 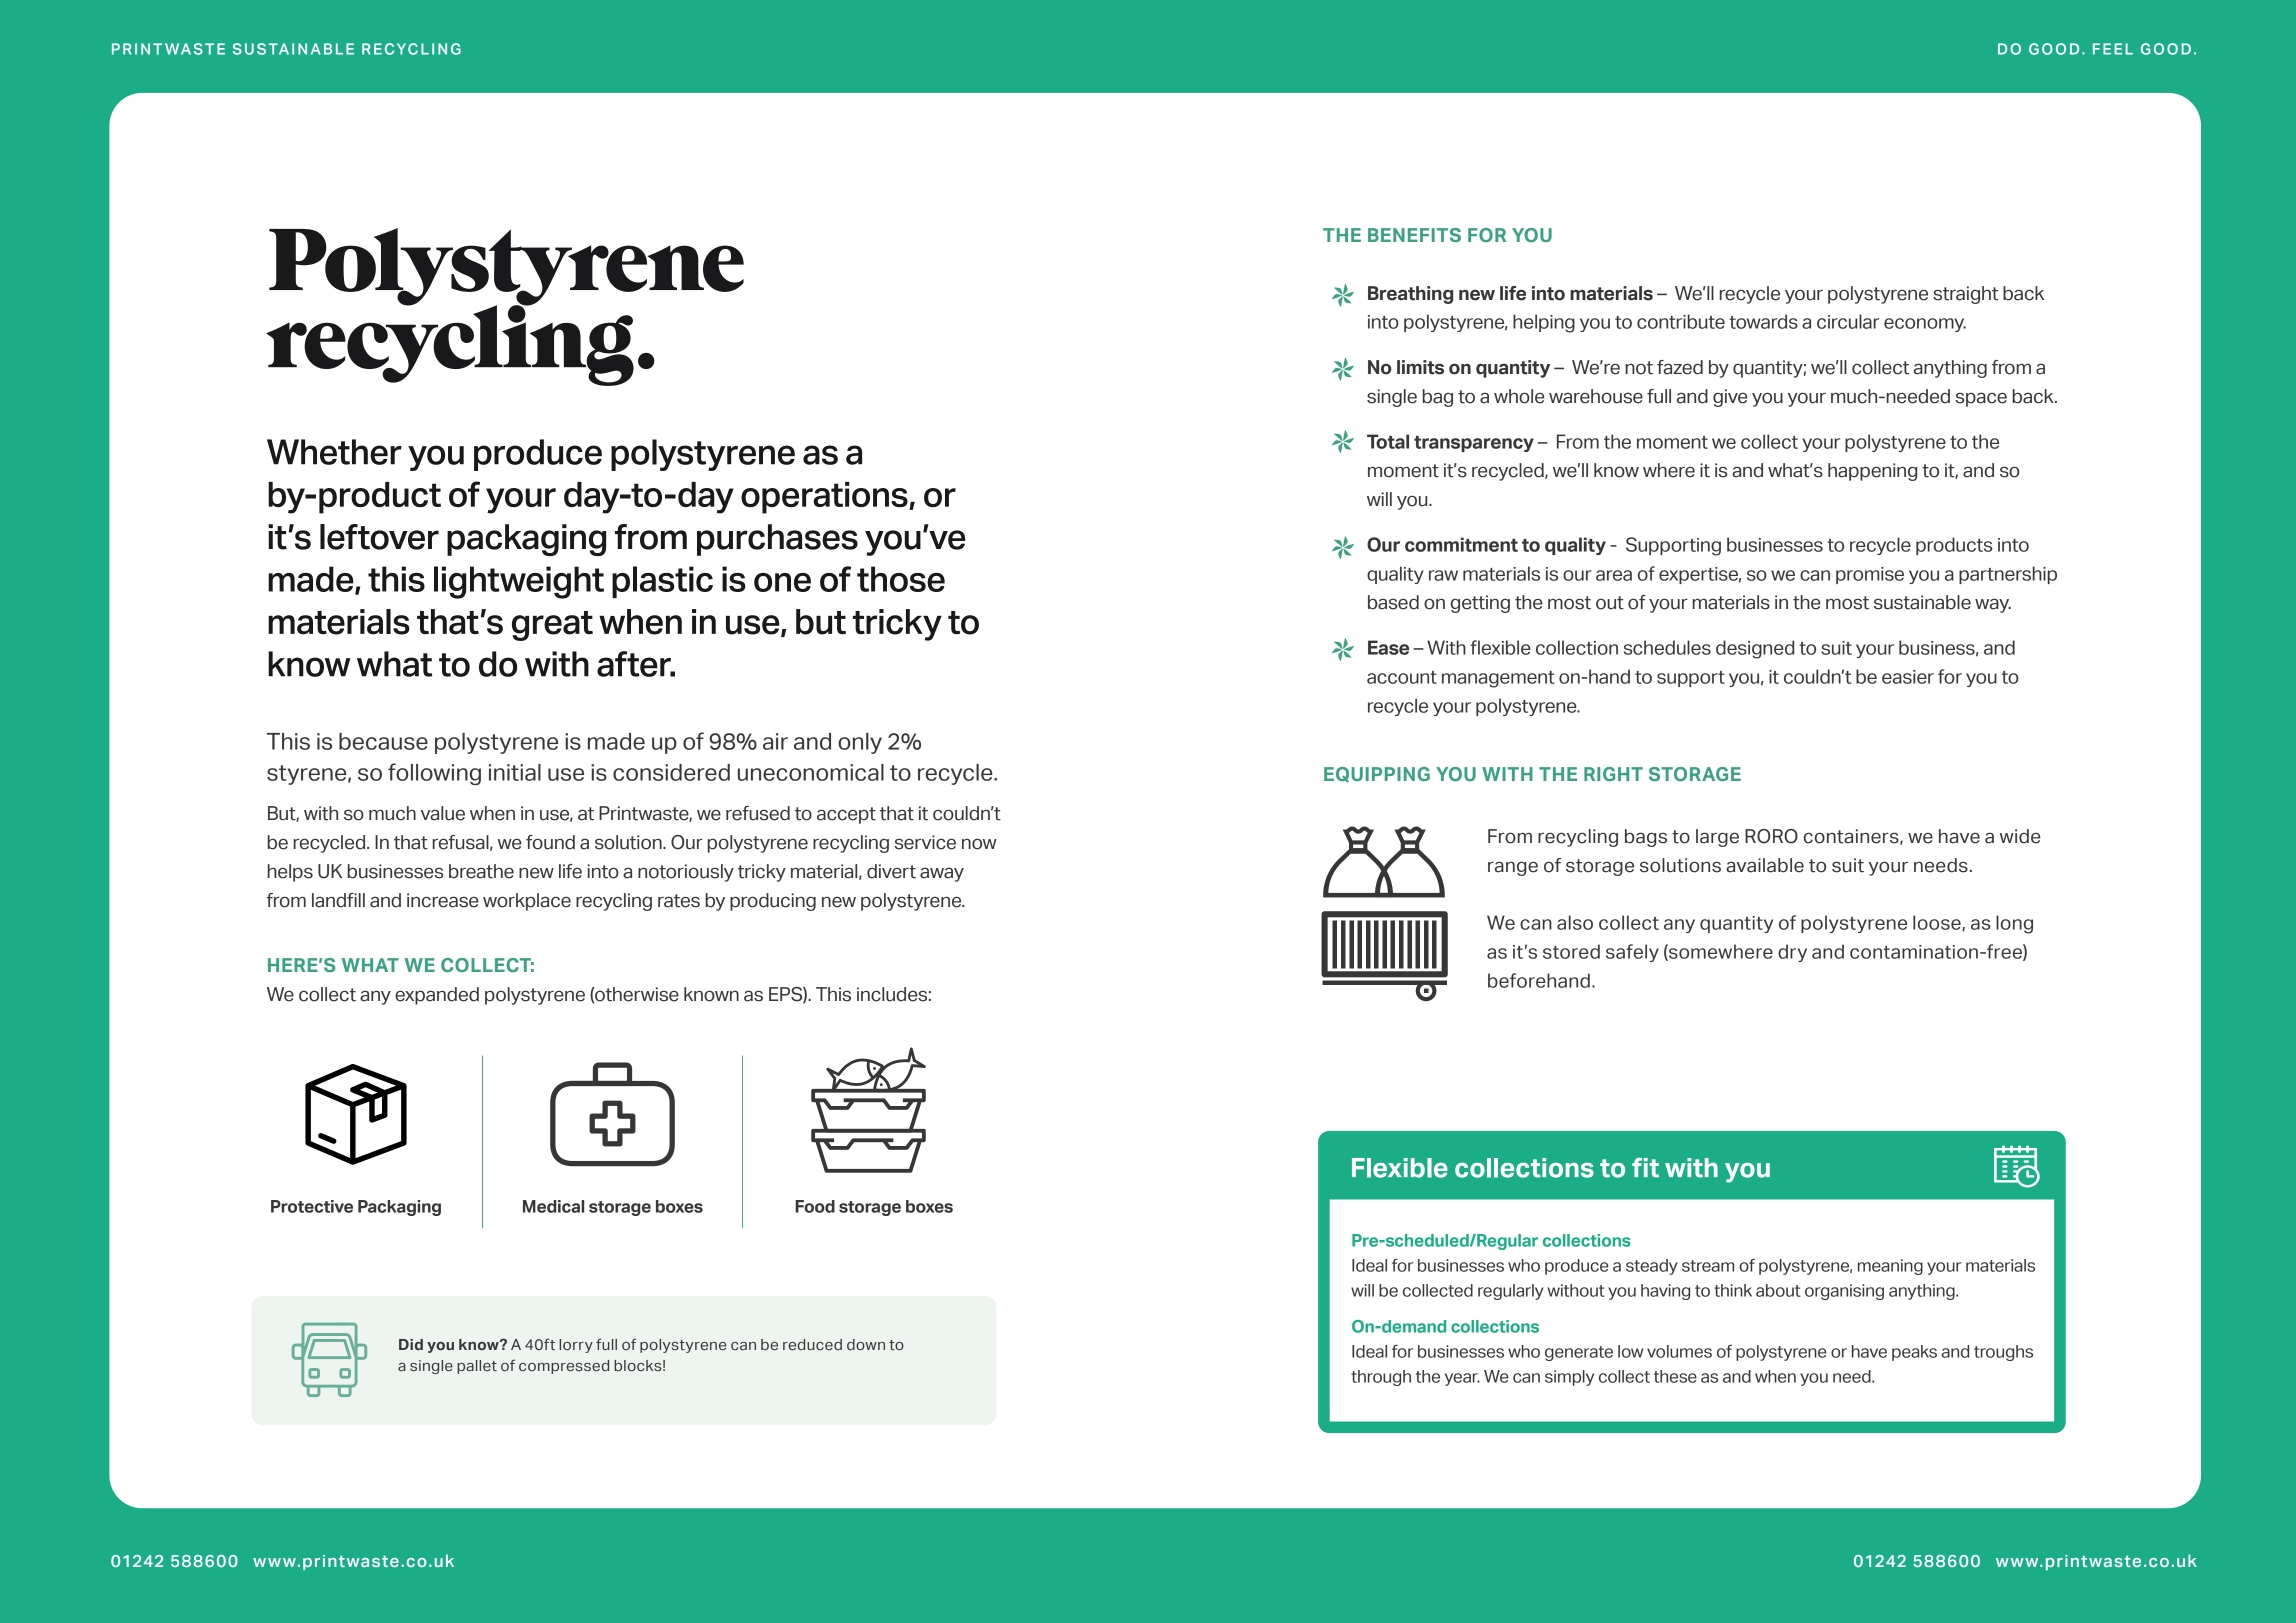 What do you see at coordinates (383, 741) in the screenshot?
I see `because` at bounding box center [383, 741].
